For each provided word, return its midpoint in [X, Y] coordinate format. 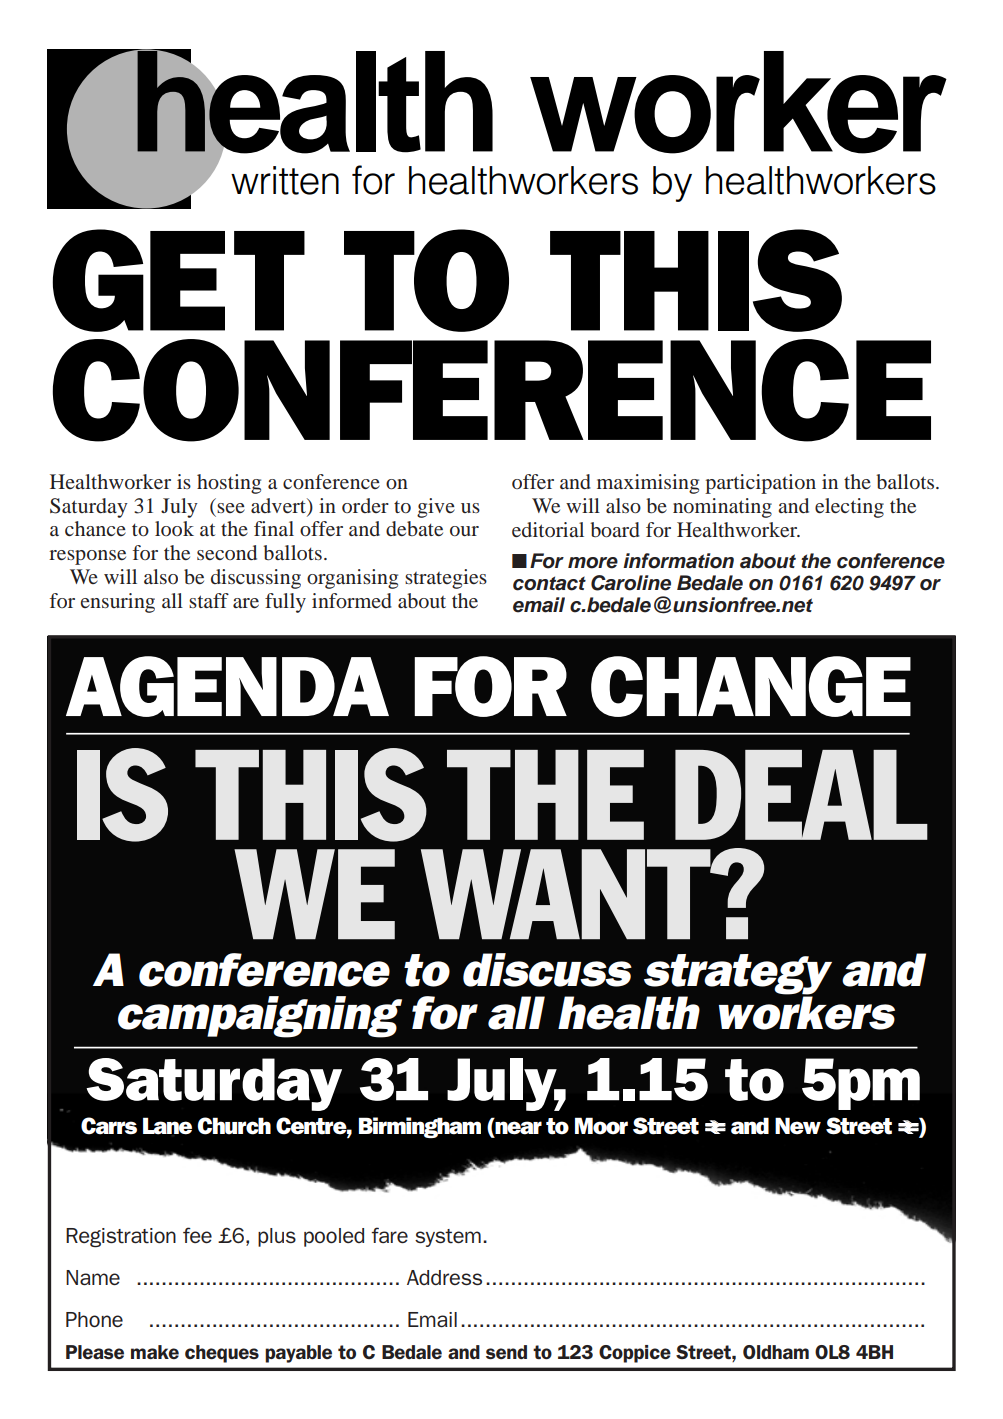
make [155, 1352]
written [285, 180]
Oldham [776, 1352]
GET [178, 280]
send [506, 1352]
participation [760, 484]
